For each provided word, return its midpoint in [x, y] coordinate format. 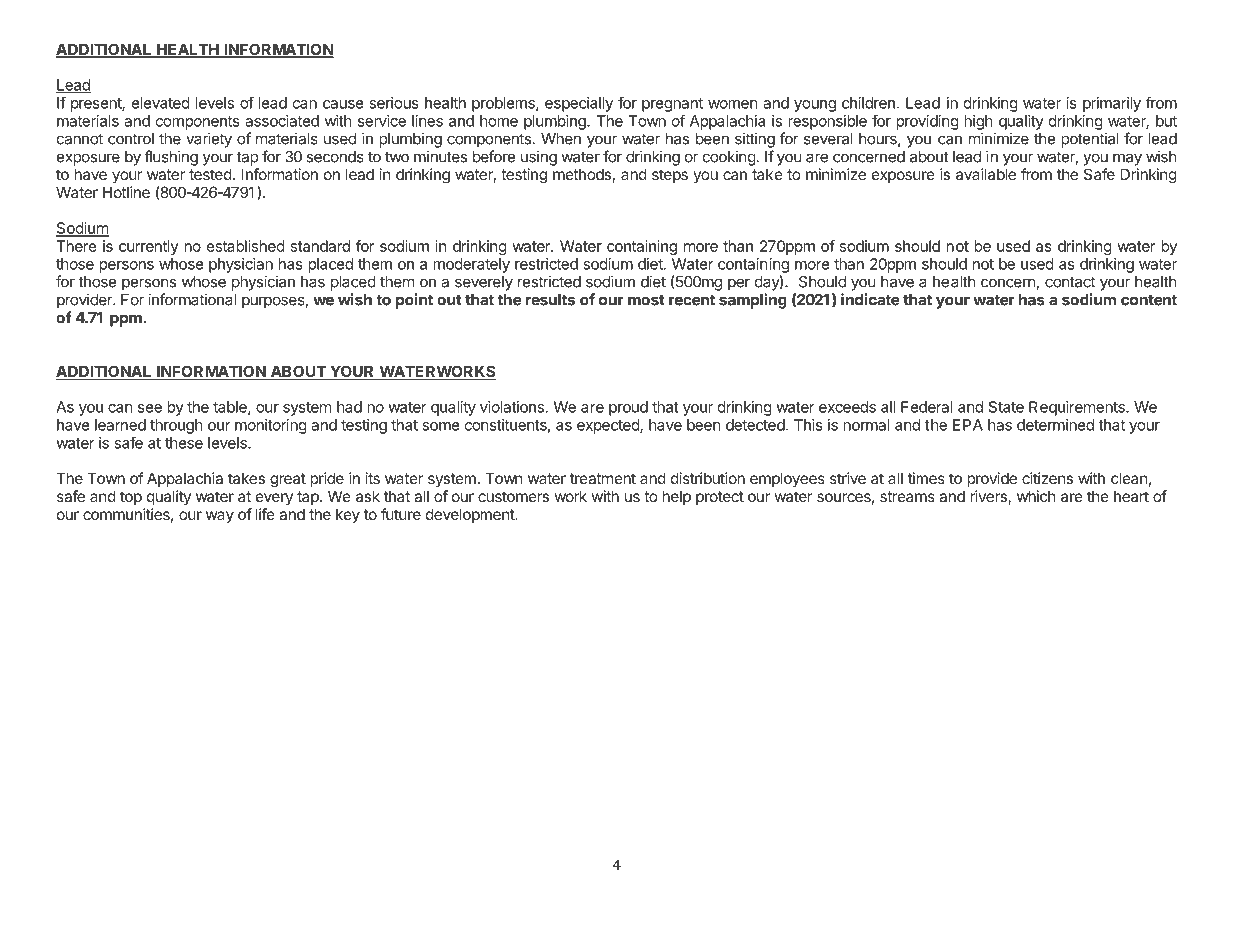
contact [1070, 282]
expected [609, 426]
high [978, 122]
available [986, 174]
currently [149, 247]
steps [670, 176]
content [1149, 300]
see [150, 408]
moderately [472, 265]
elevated [161, 103]
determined [1055, 425]
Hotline [126, 192]
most [646, 300]
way [220, 517]
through [176, 426]
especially [579, 104]
